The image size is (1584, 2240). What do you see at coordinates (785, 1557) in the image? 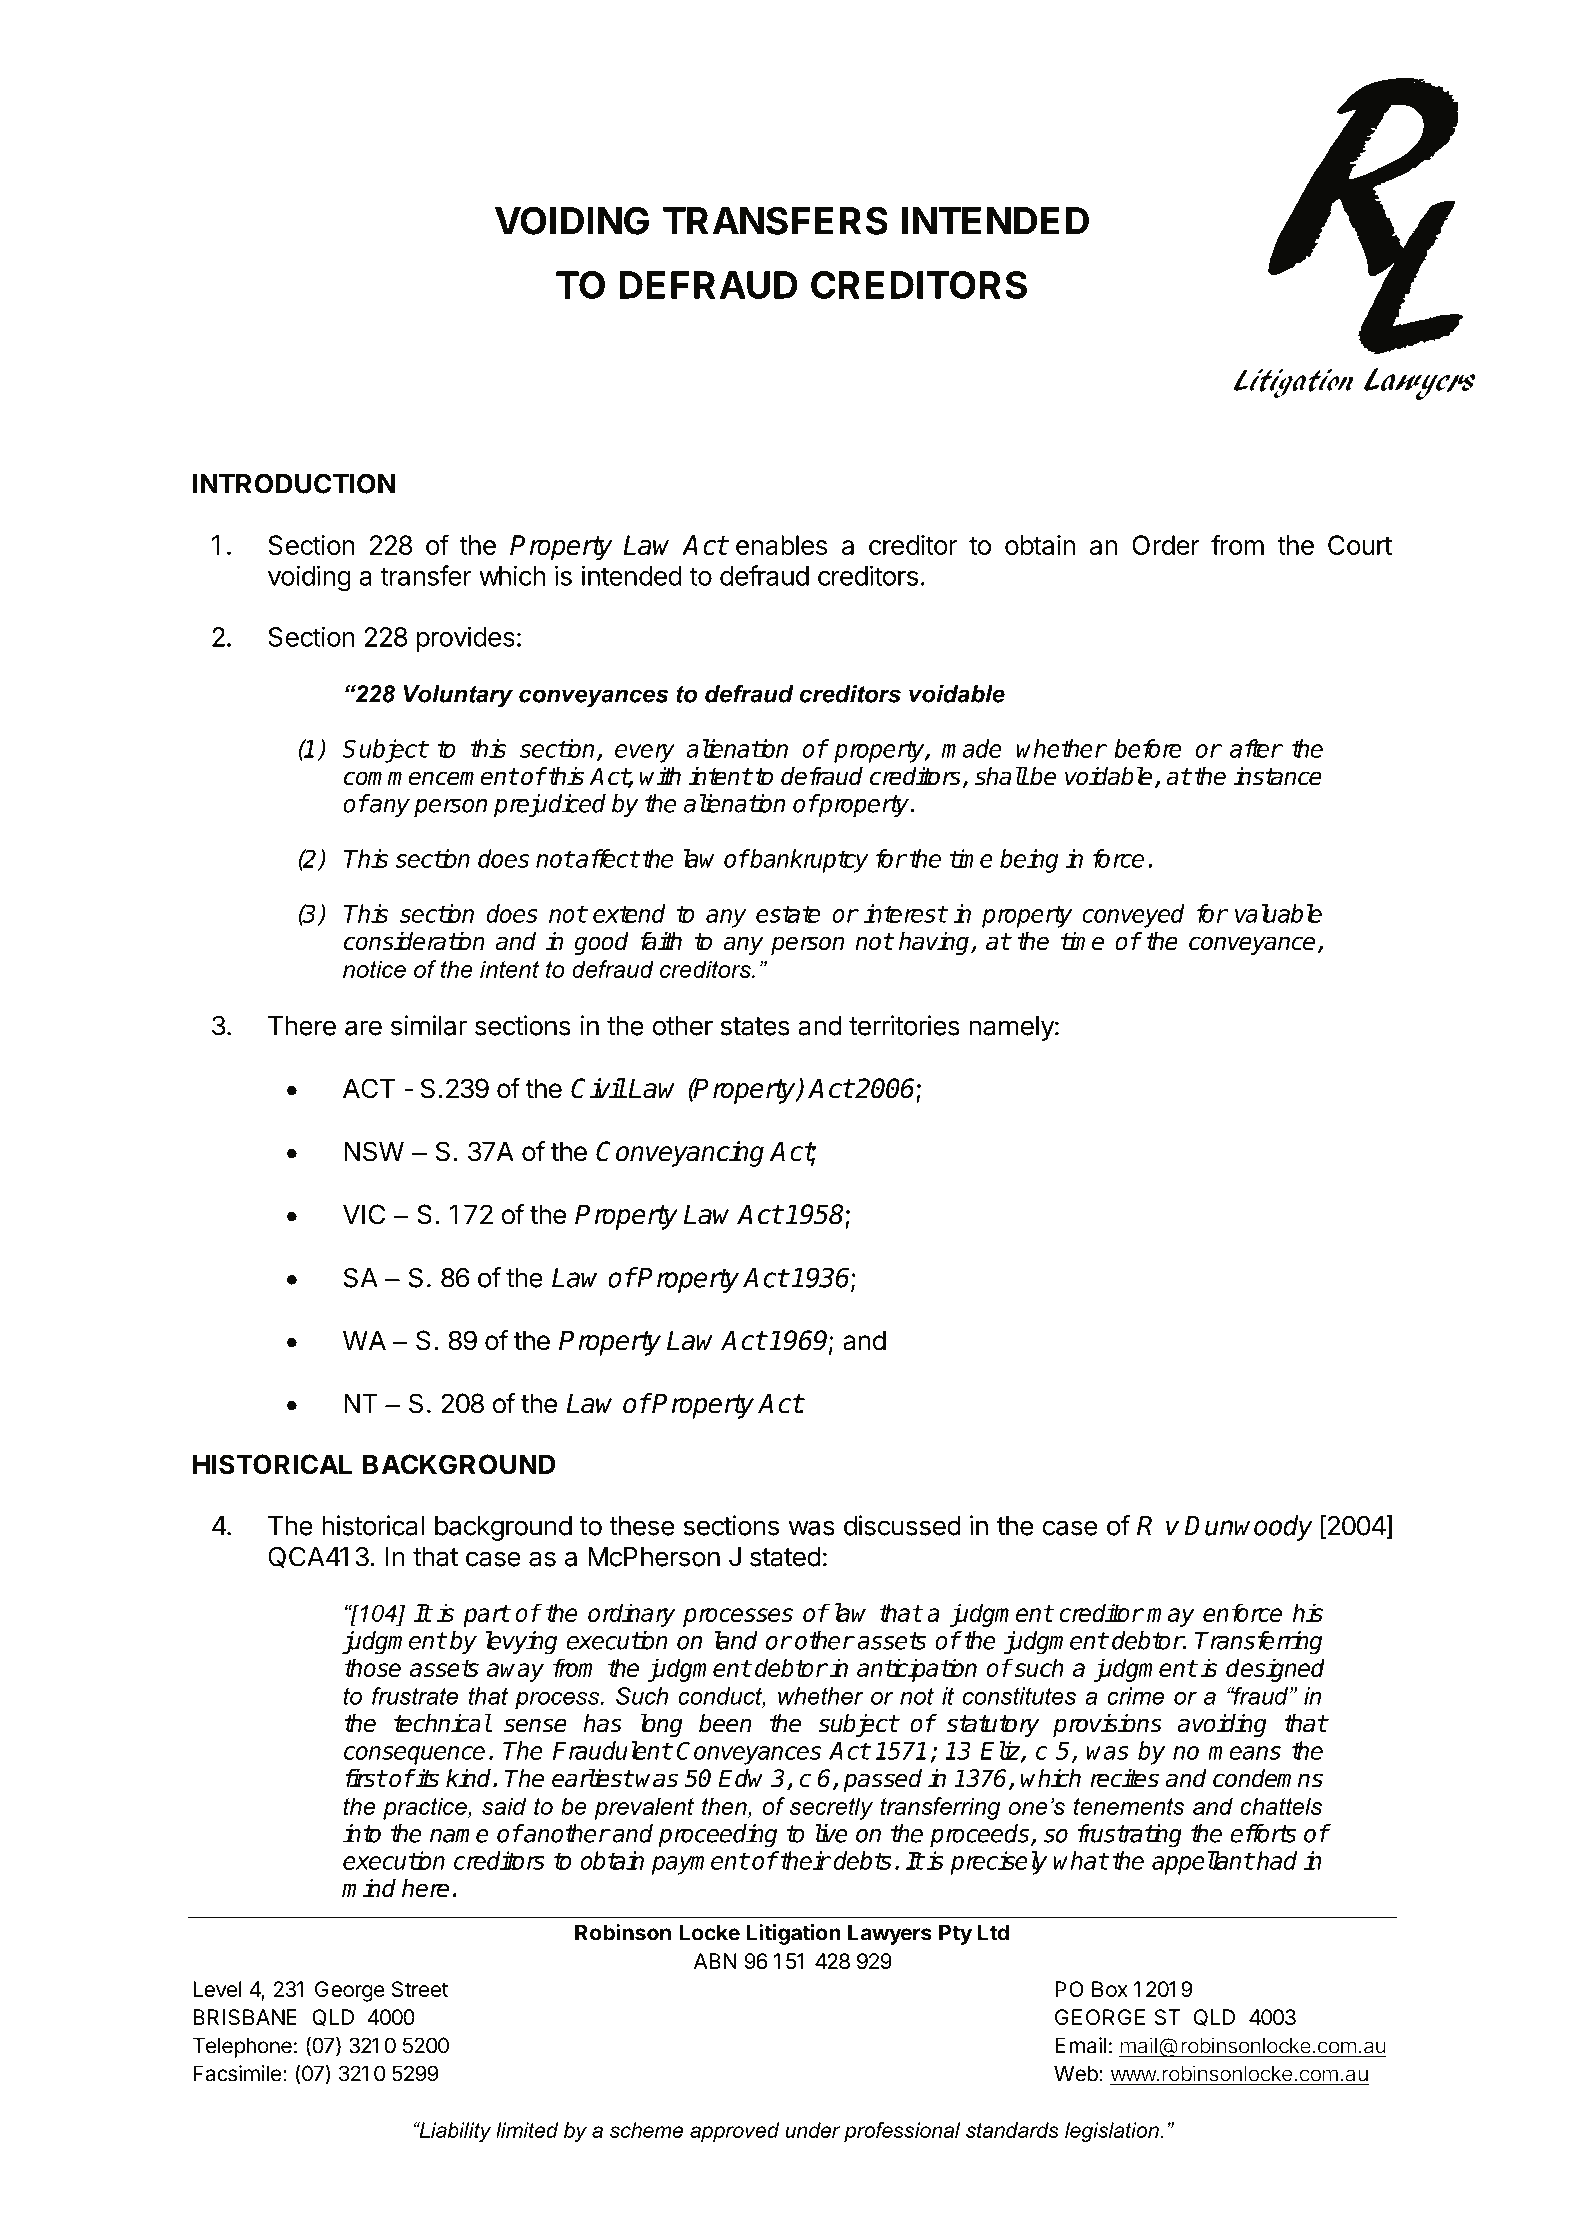
I see `stated` at bounding box center [785, 1557].
